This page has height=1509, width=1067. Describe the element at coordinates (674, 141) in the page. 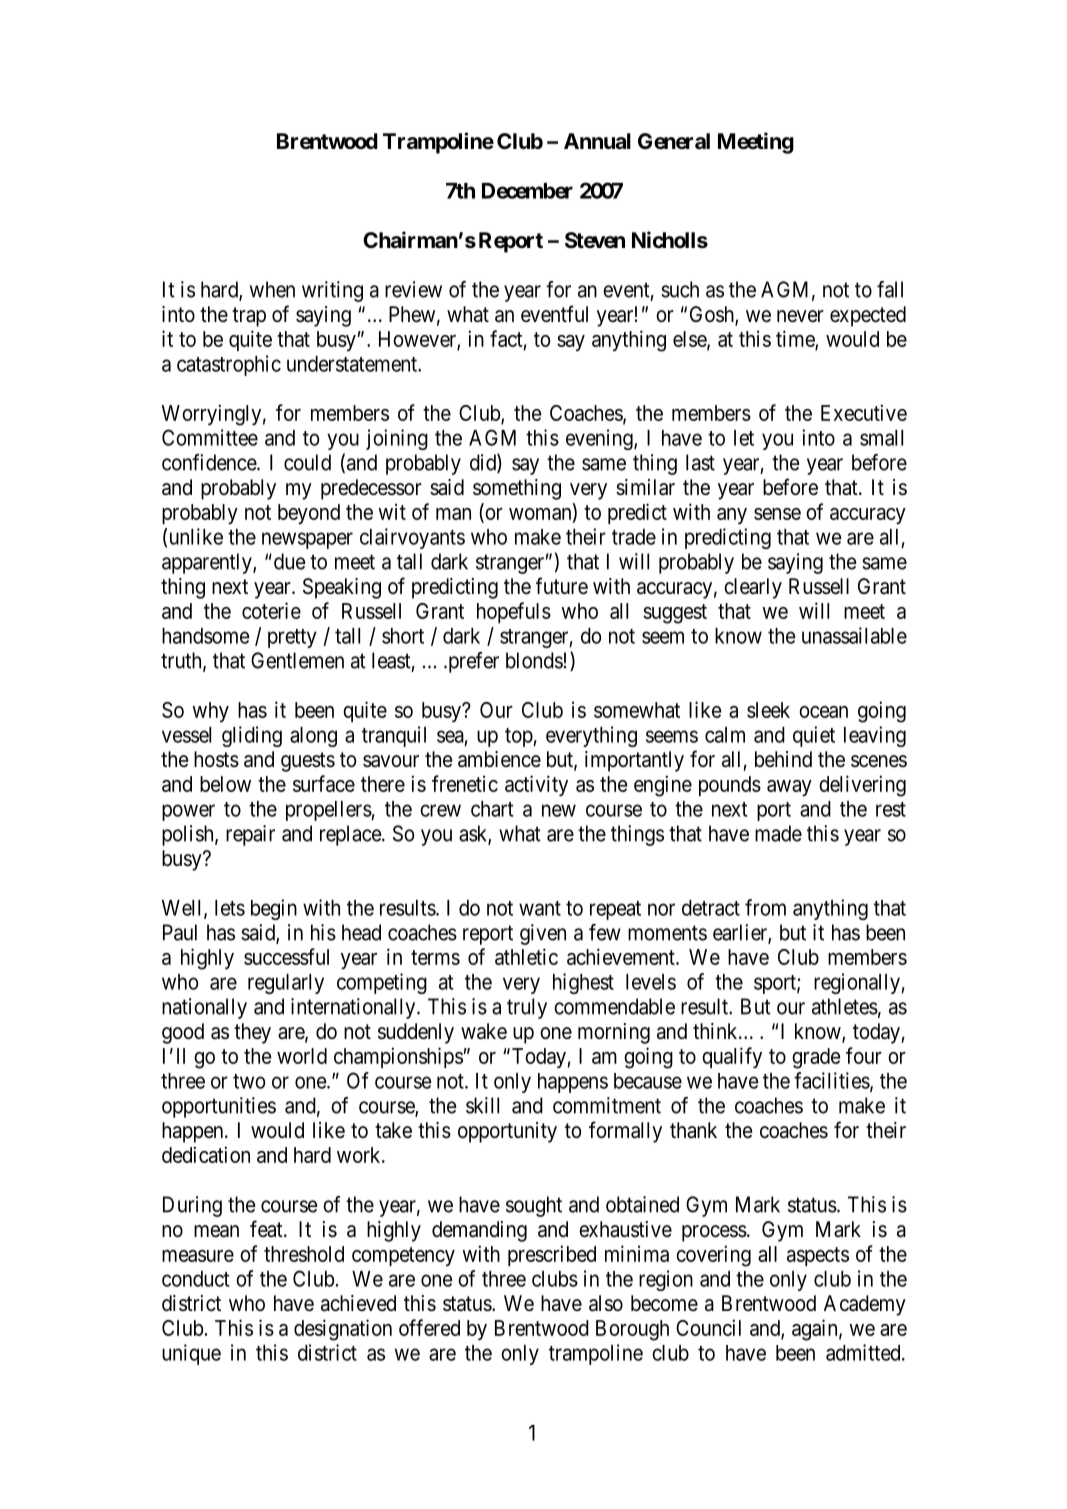

I see `General` at that location.
